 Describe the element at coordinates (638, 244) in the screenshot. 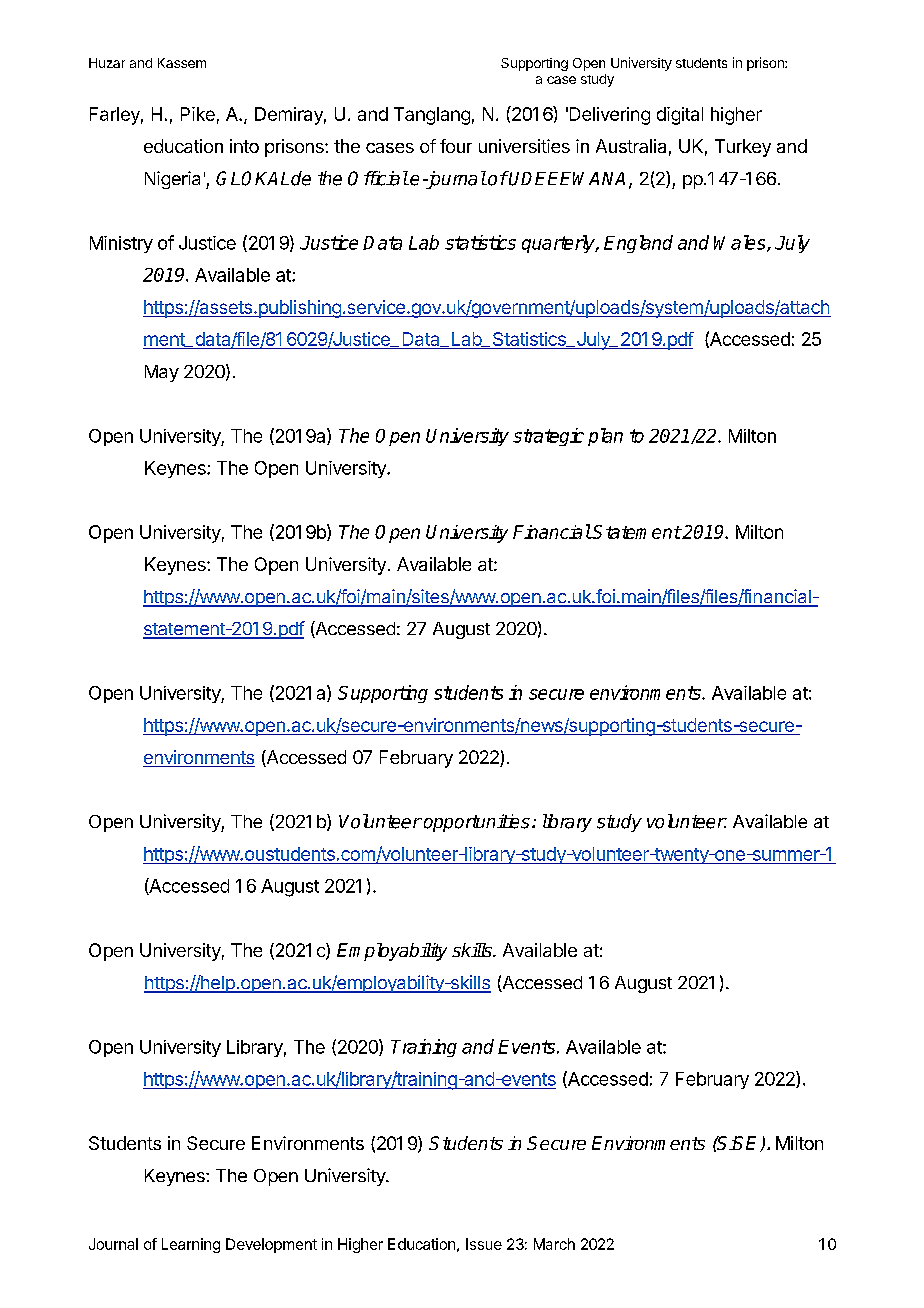

I see `England` at that location.
